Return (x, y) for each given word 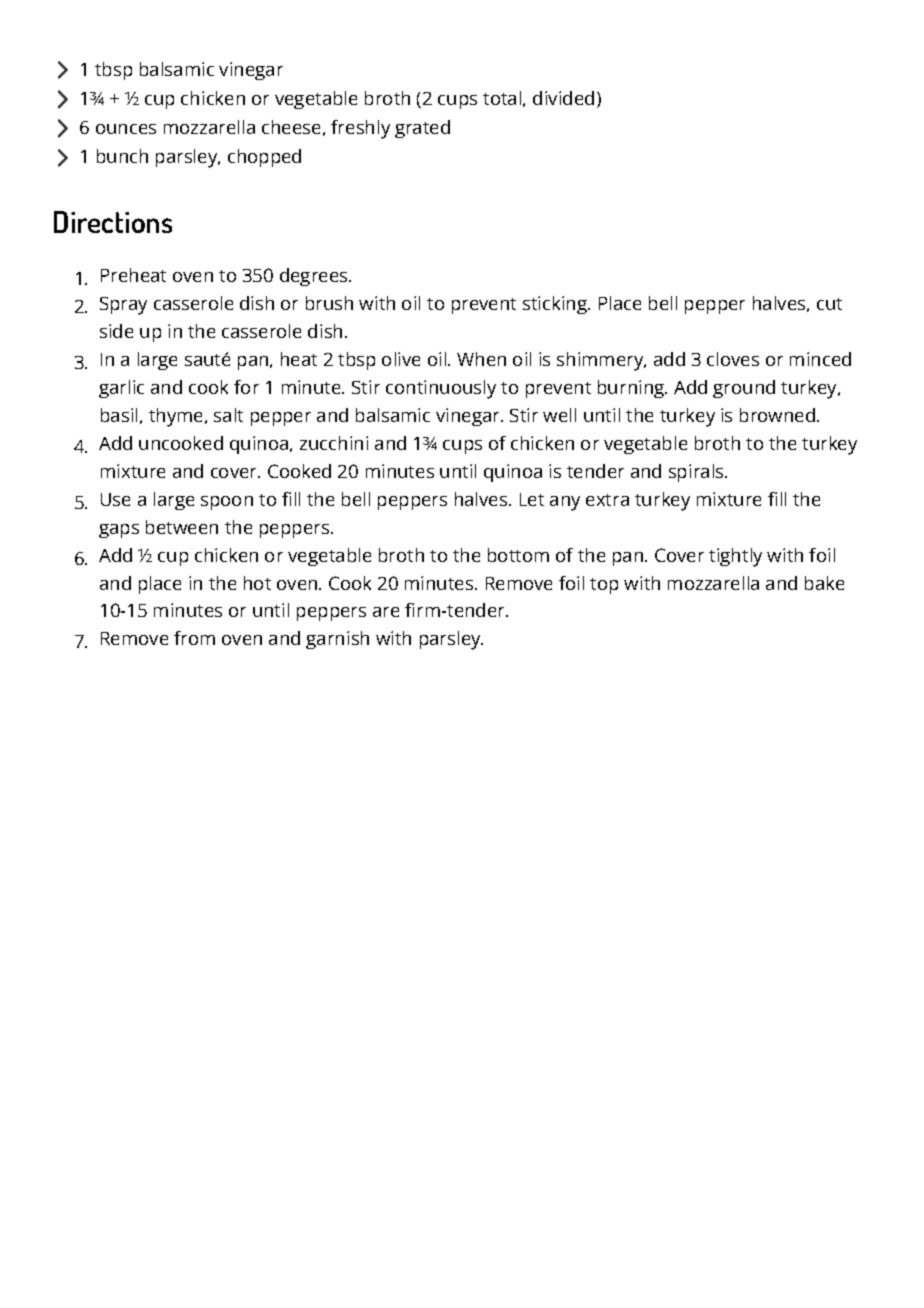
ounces (126, 129)
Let (532, 499)
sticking (556, 305)
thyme (177, 417)
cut (829, 304)
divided (563, 98)
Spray (123, 306)
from (194, 638)
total (503, 99)
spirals (697, 473)
